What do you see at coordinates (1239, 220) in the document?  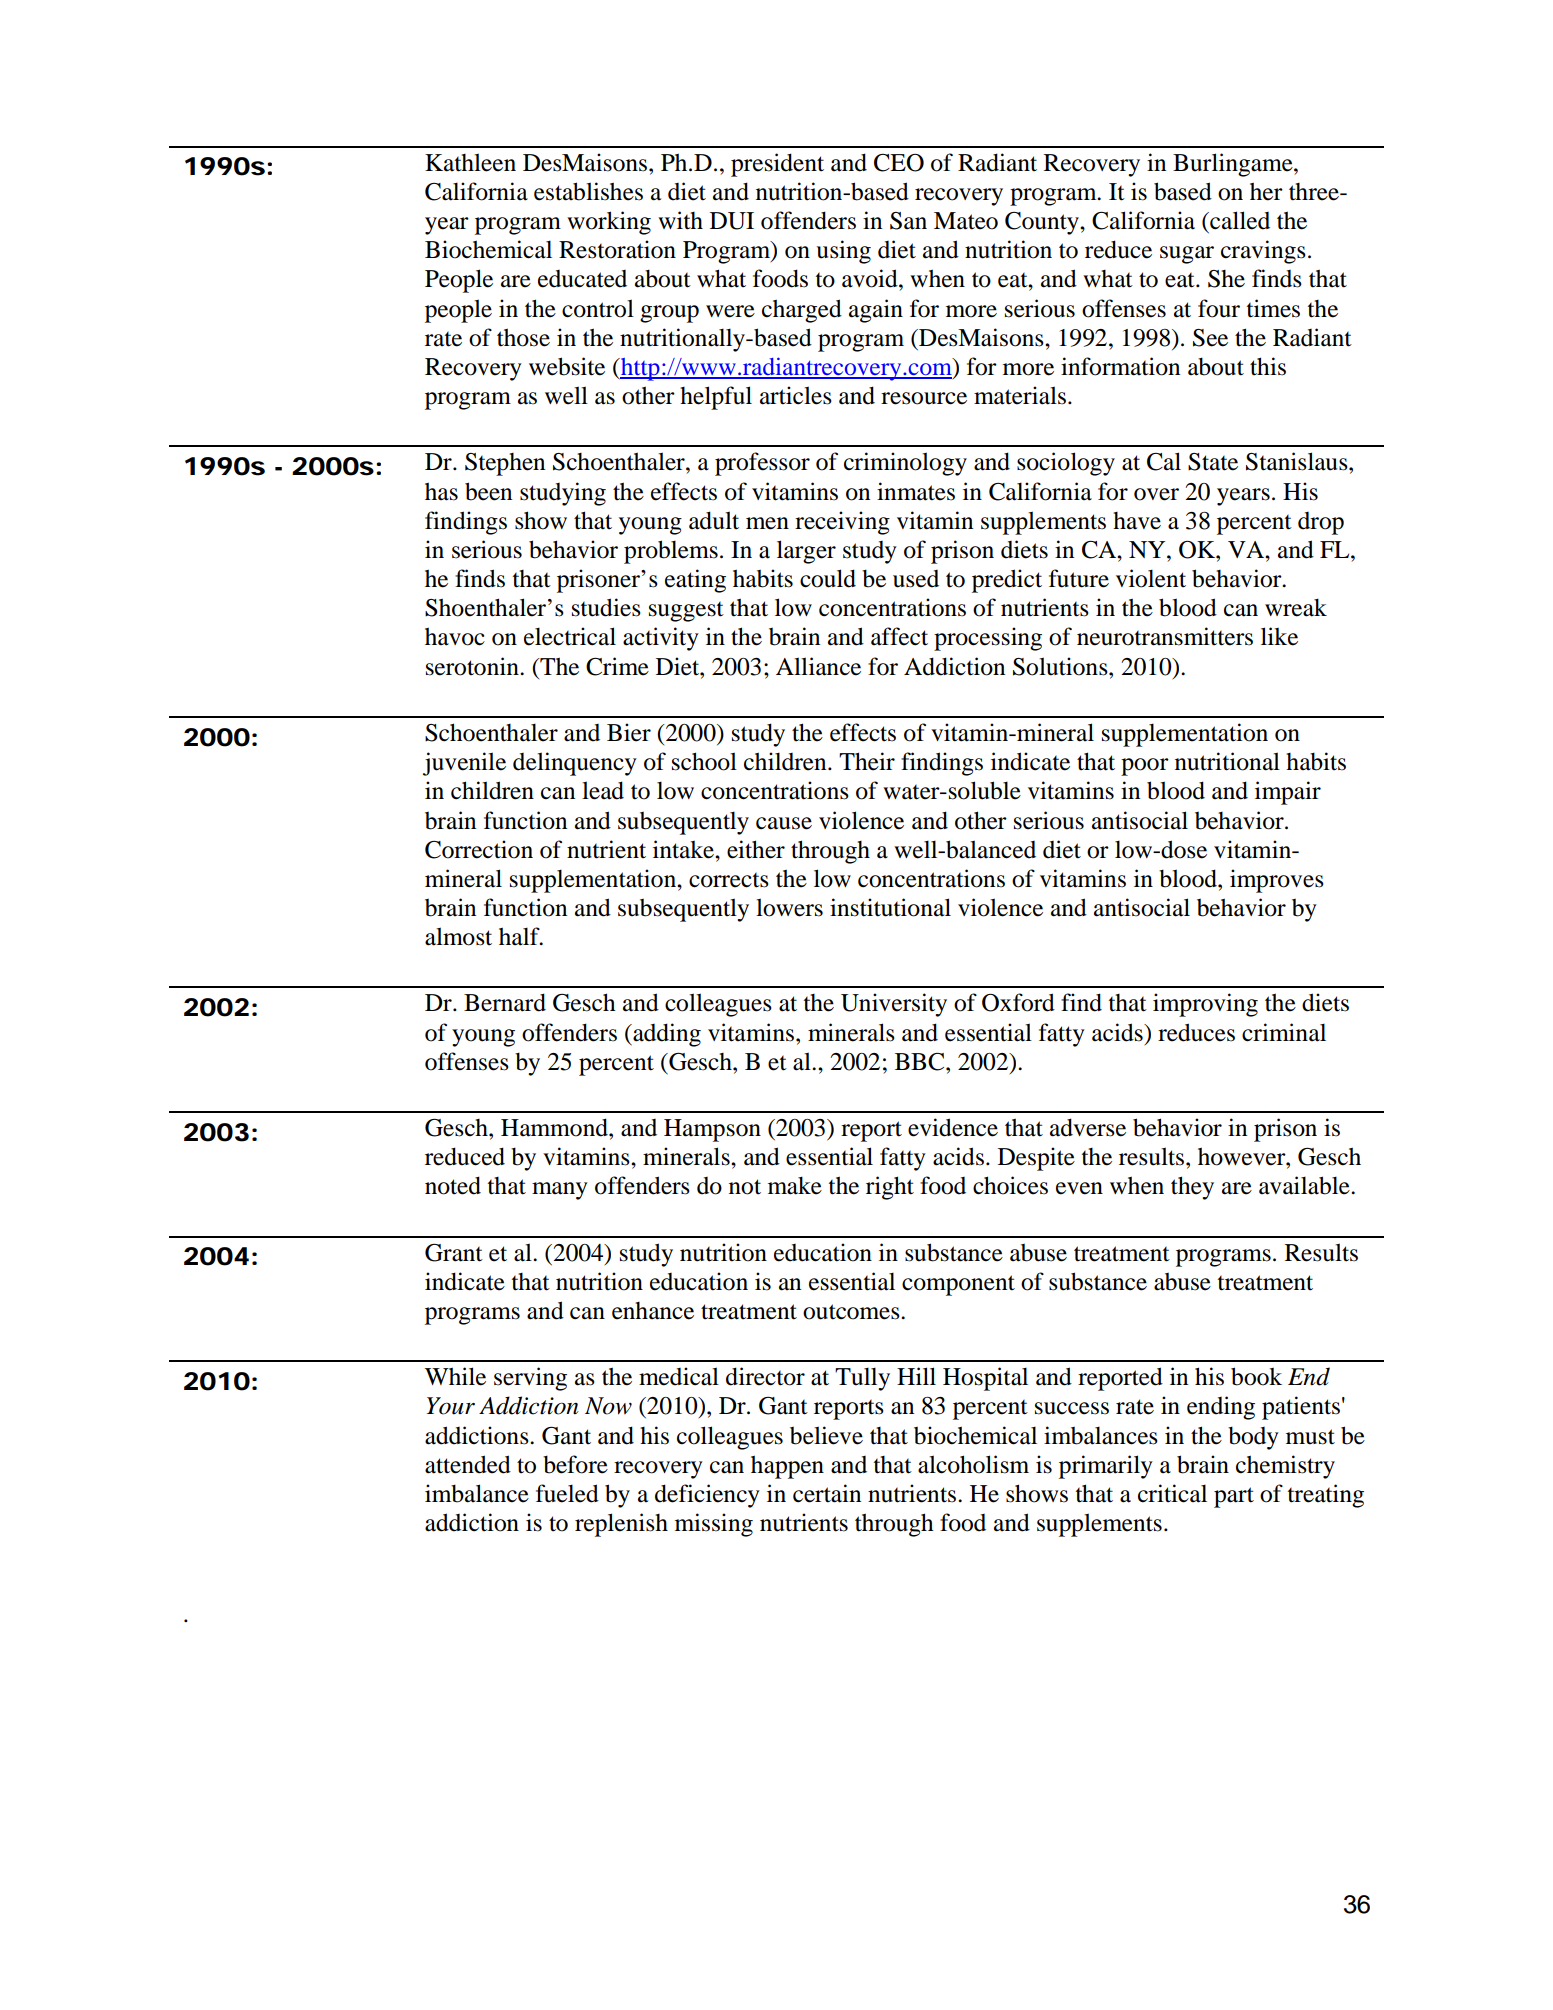 I see `called` at bounding box center [1239, 220].
